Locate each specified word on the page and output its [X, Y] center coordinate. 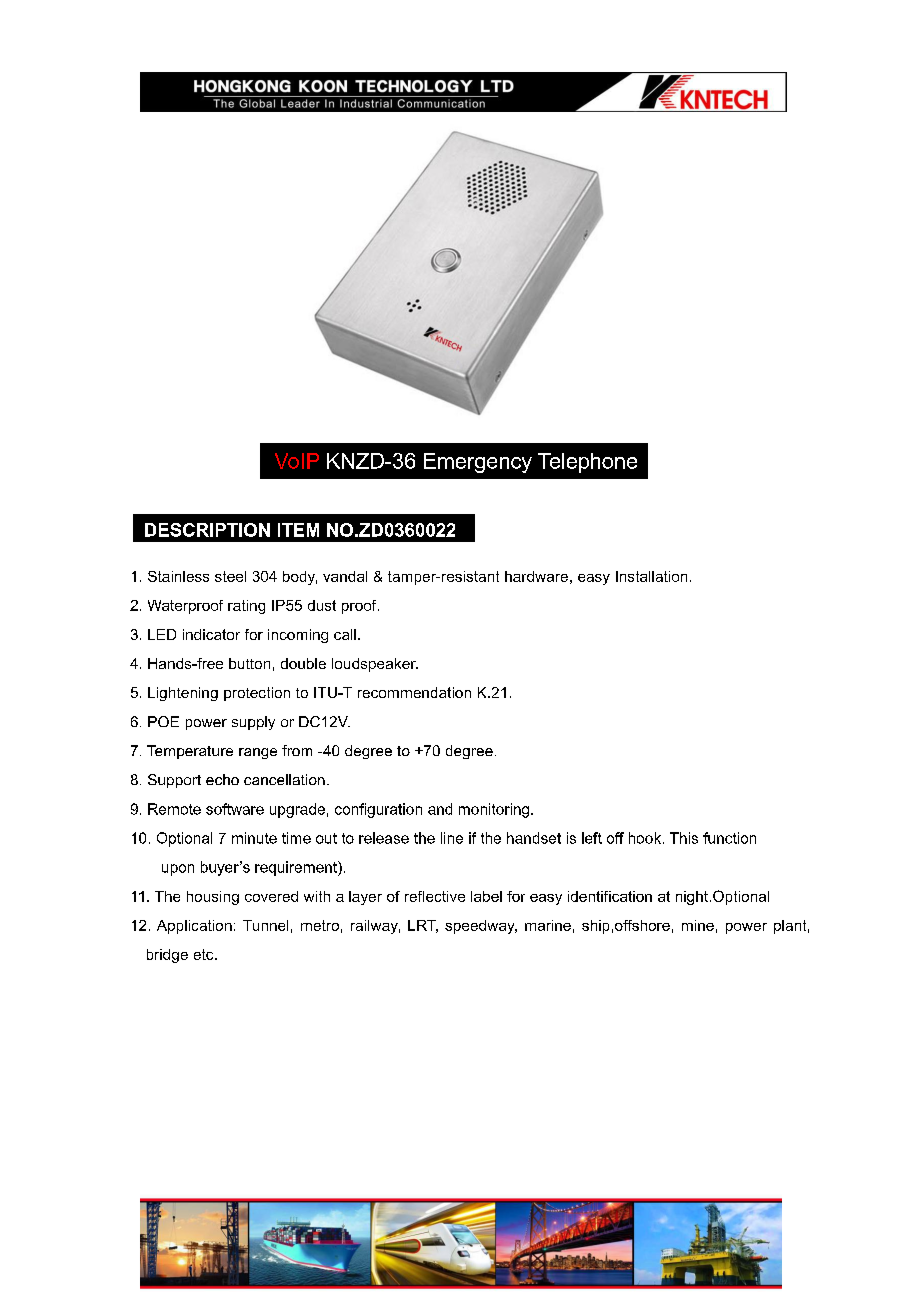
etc [205, 954]
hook [646, 838]
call [345, 634]
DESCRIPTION [207, 530]
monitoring [495, 810]
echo [222, 779]
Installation [651, 576]
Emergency [478, 463]
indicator [211, 634]
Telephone [587, 463]
